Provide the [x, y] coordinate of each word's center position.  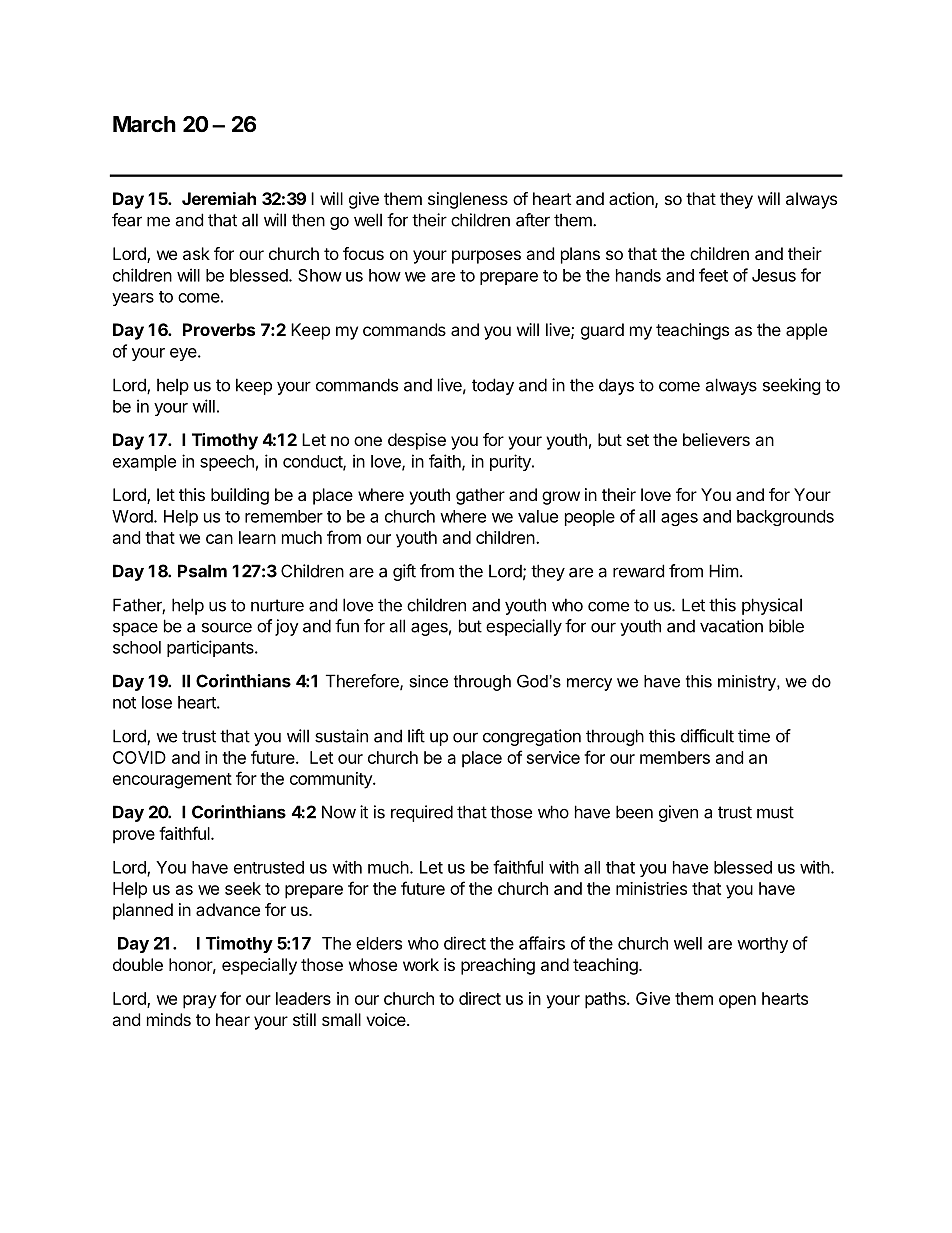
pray [200, 1002]
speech [227, 463]
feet [713, 275]
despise [417, 441]
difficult [707, 736]
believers [716, 439]
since [429, 681]
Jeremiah [219, 198]
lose [157, 702]
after [533, 220]
